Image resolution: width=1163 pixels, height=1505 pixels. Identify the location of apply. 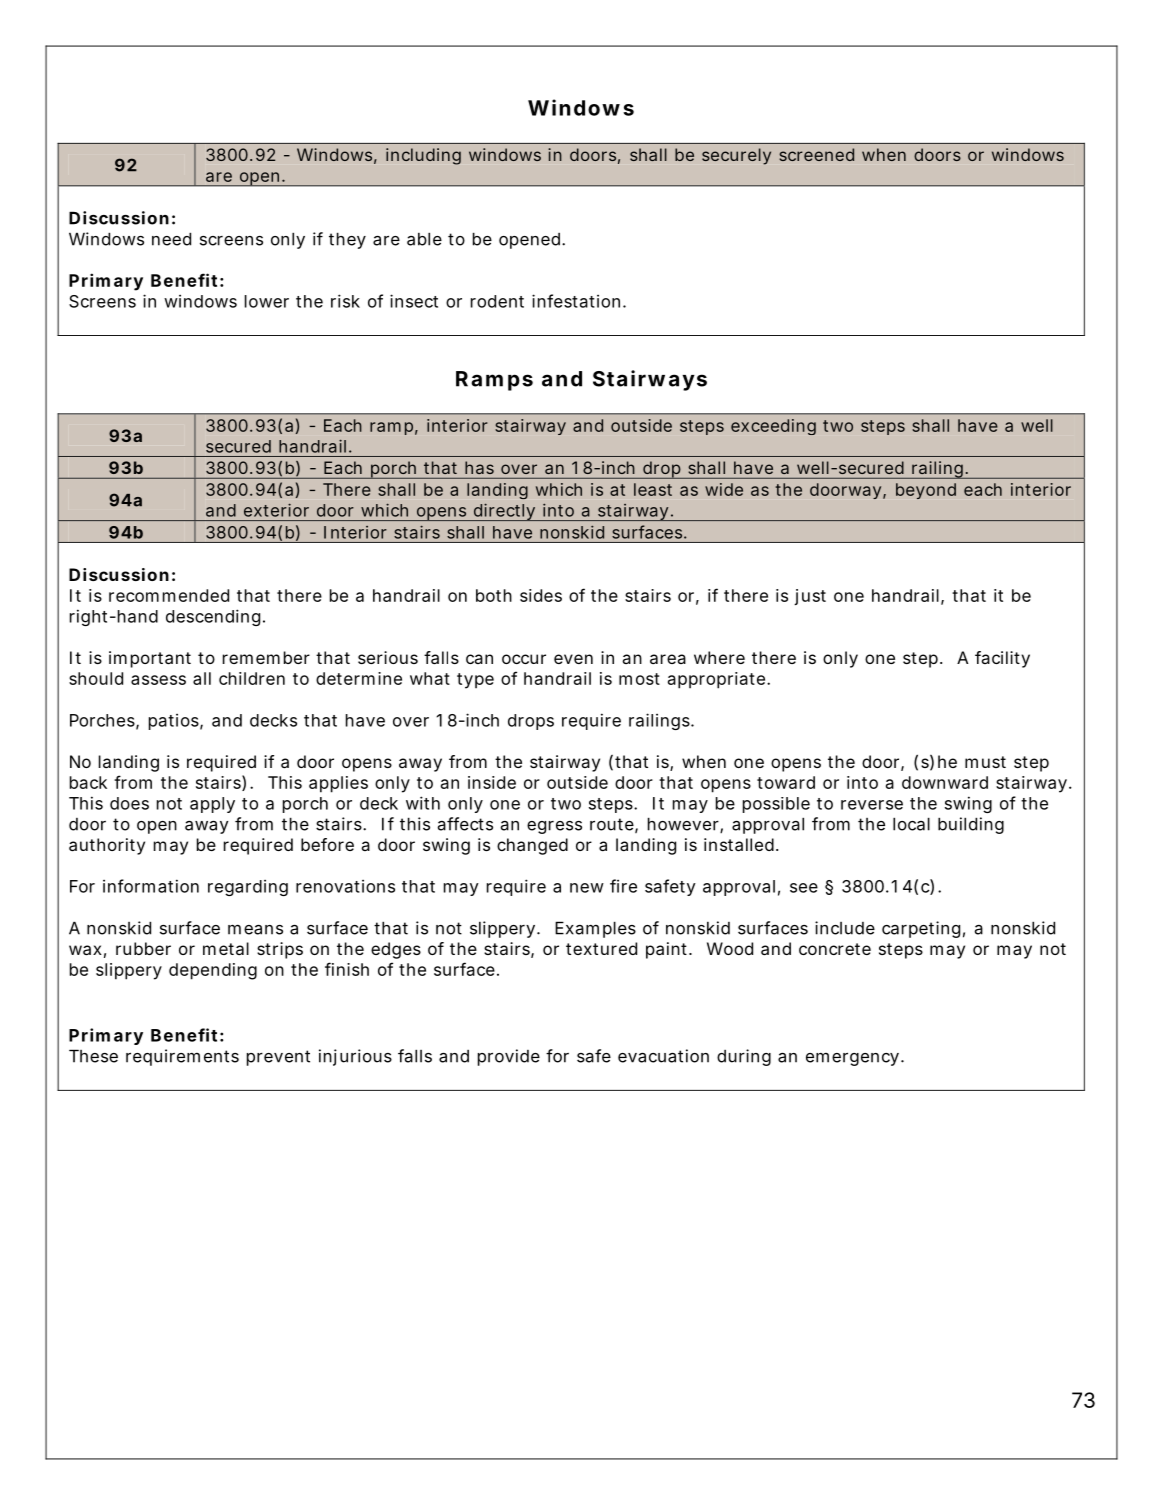
(212, 805).
